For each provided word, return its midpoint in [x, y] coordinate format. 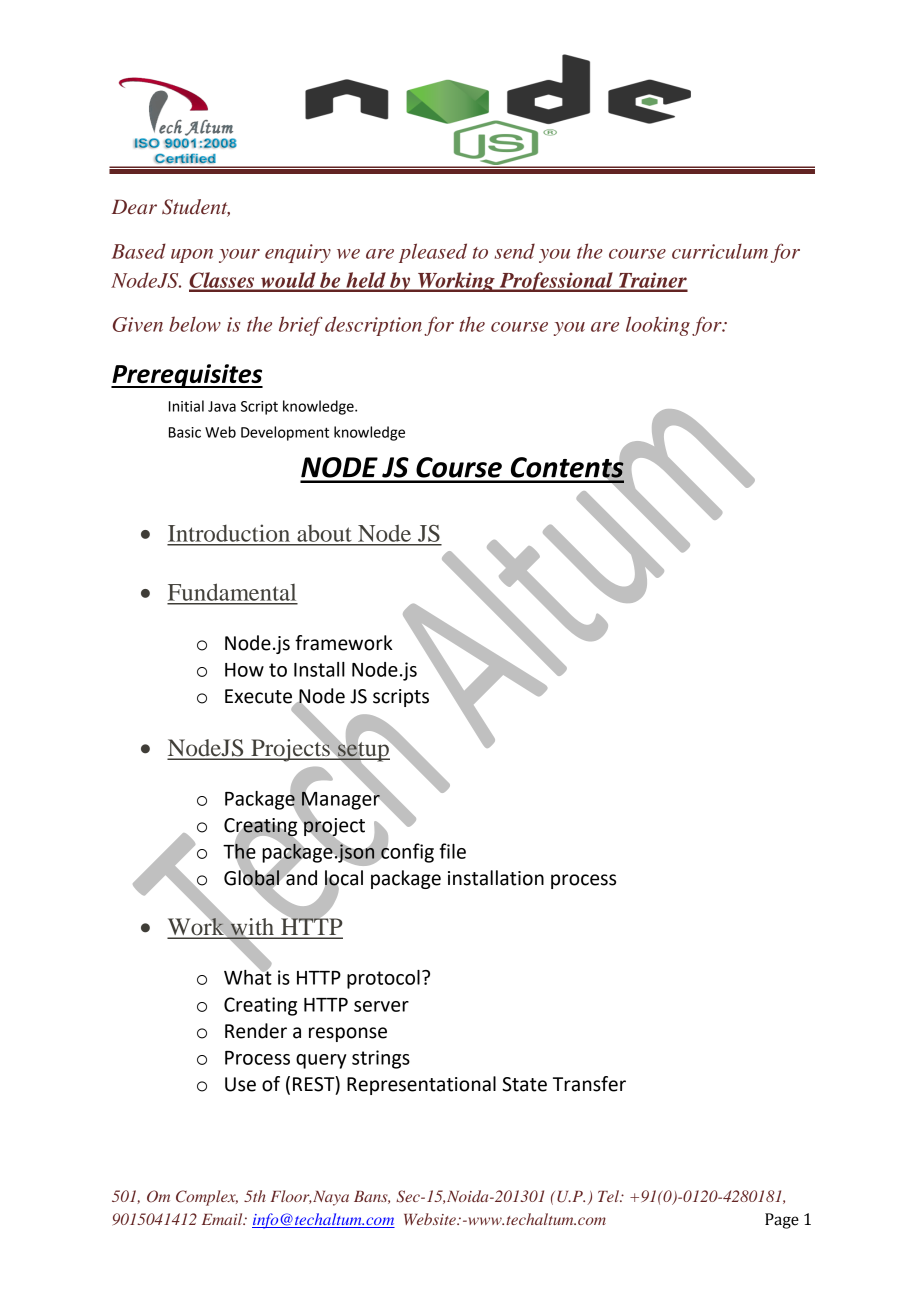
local [344, 879]
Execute [260, 697]
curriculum [720, 251]
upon [192, 256]
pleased [433, 253]
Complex [207, 1198]
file [453, 851]
